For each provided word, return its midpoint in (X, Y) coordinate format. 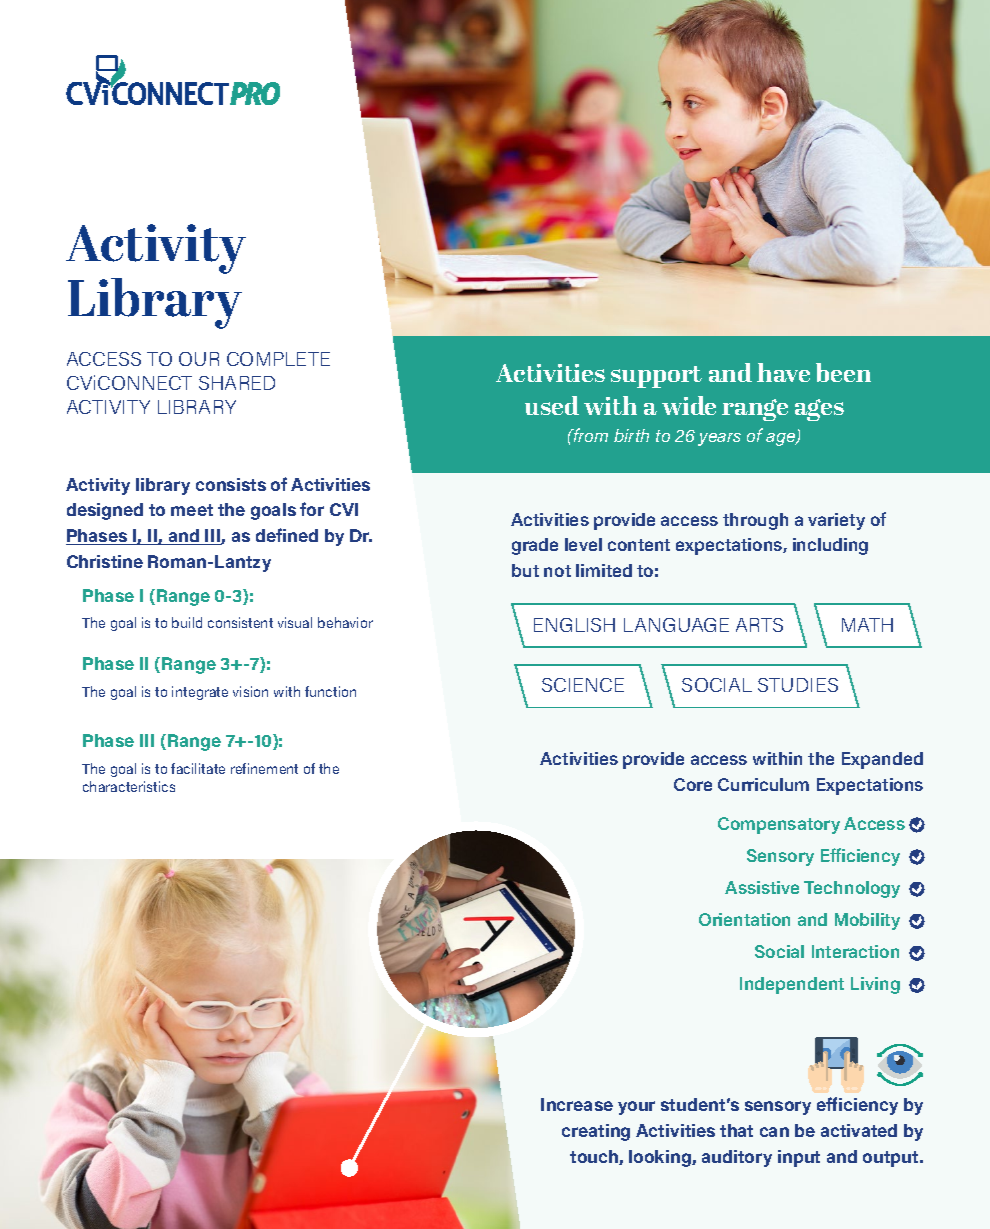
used (552, 405)
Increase (577, 1104)
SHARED (237, 383)
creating (596, 1132)
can (774, 1132)
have (783, 372)
